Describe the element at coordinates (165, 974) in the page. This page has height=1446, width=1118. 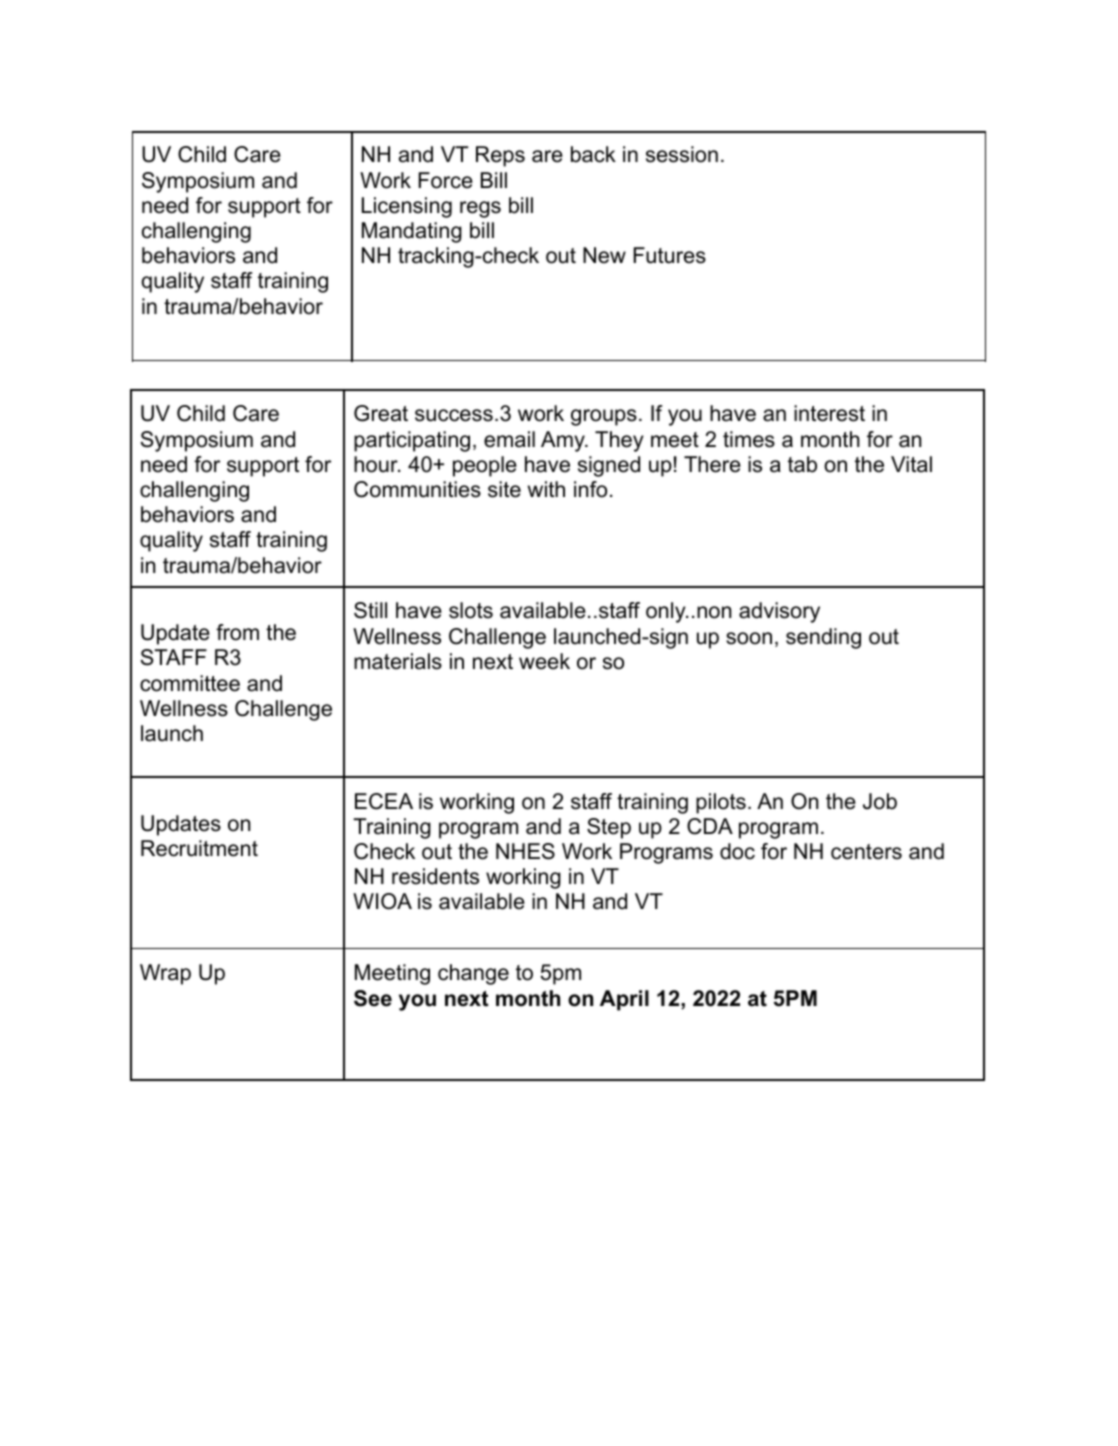
I see `Wrap` at that location.
